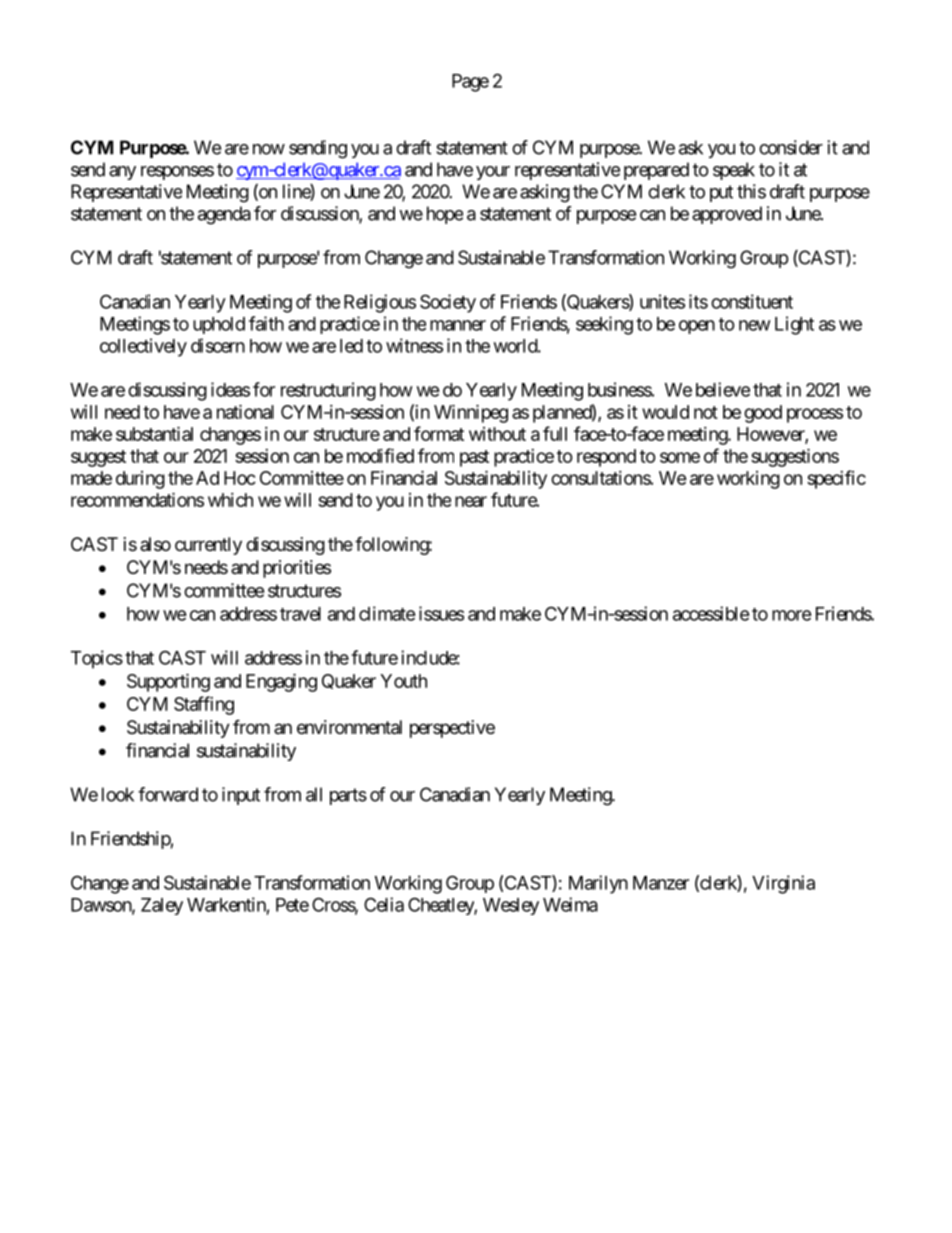 This document has width=952, height=1233. Describe the element at coordinates (208, 546) in the document. I see `currently` at that location.
